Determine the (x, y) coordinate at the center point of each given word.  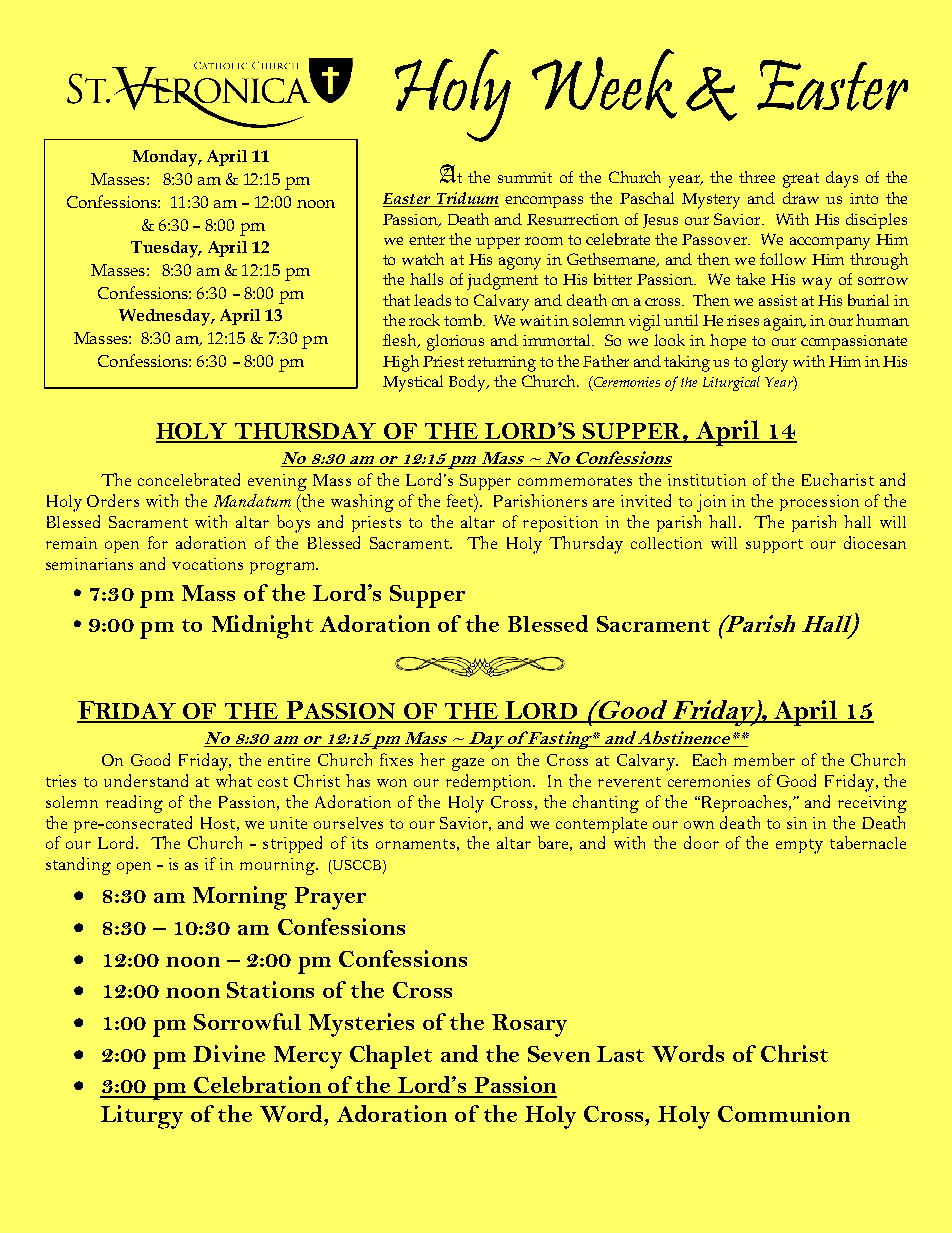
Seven (559, 1054)
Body (469, 383)
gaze (468, 764)
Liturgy (142, 1117)
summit (525, 177)
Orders (113, 500)
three (757, 177)
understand (146, 780)
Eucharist (838, 479)
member (764, 759)
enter (427, 240)
